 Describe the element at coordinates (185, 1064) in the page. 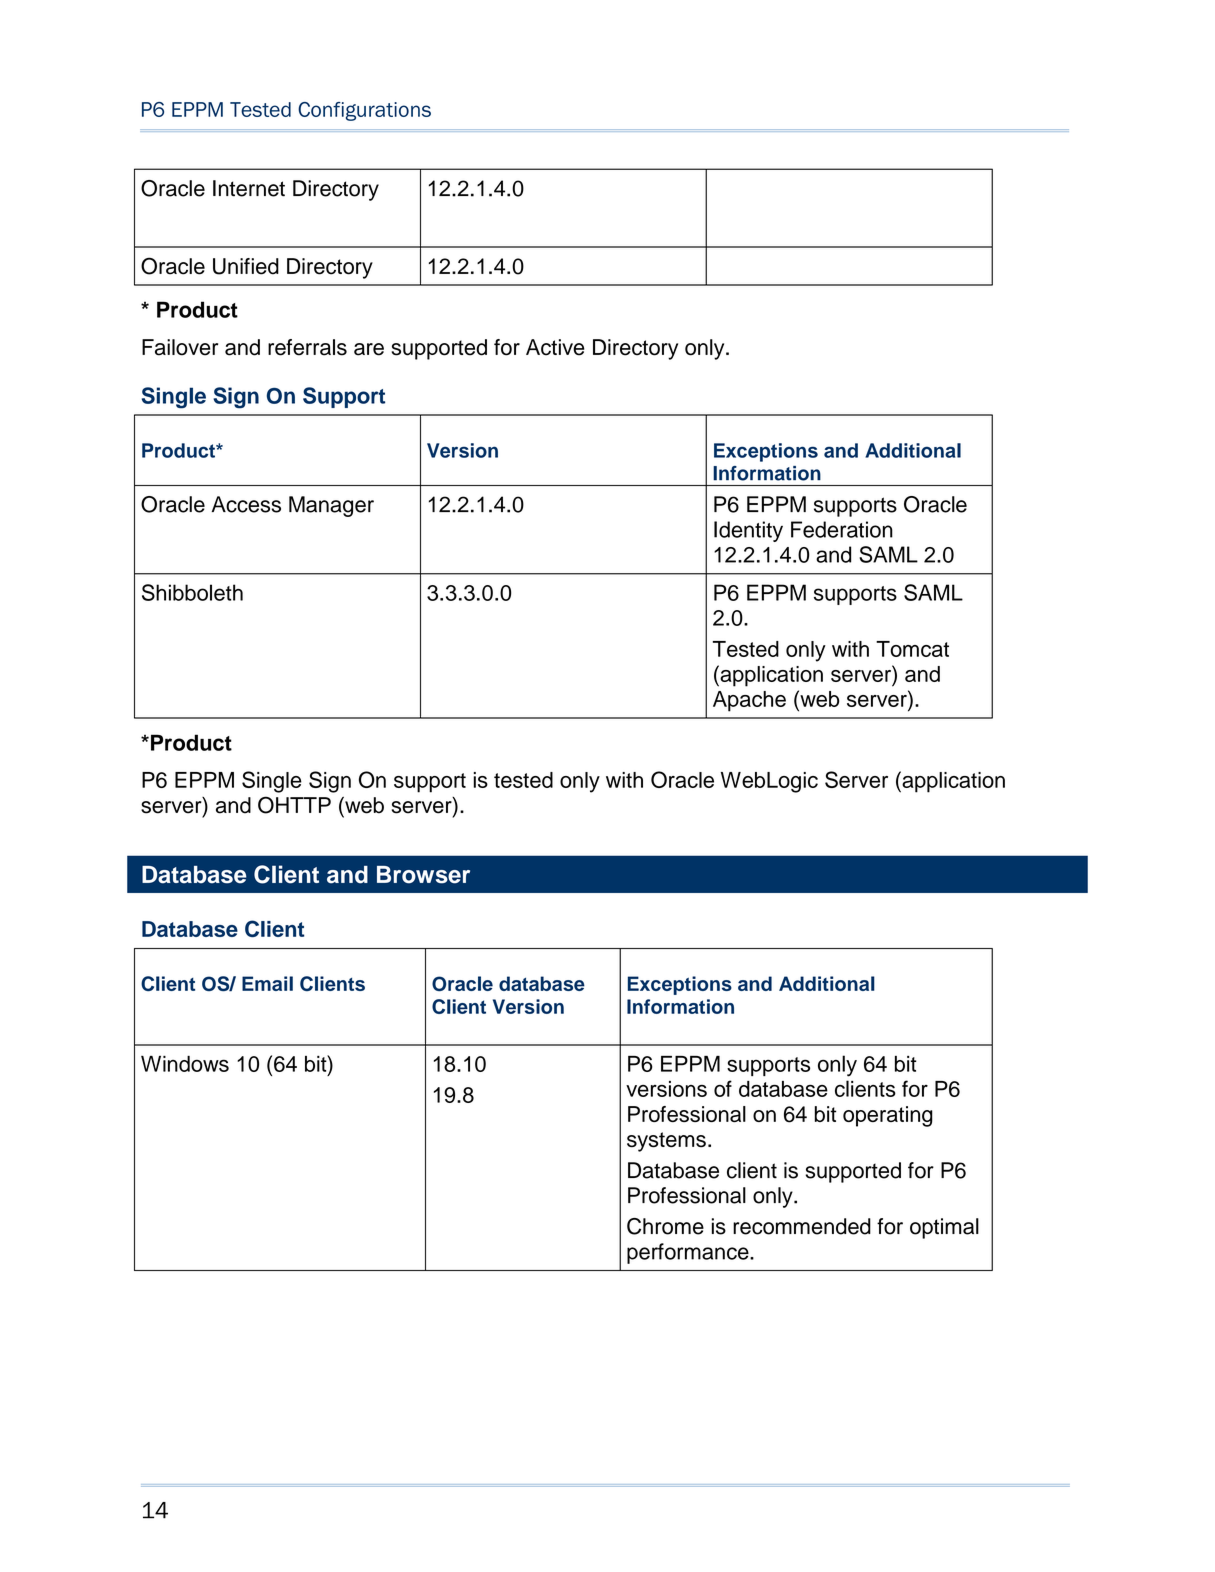

I see `Windows` at that location.
